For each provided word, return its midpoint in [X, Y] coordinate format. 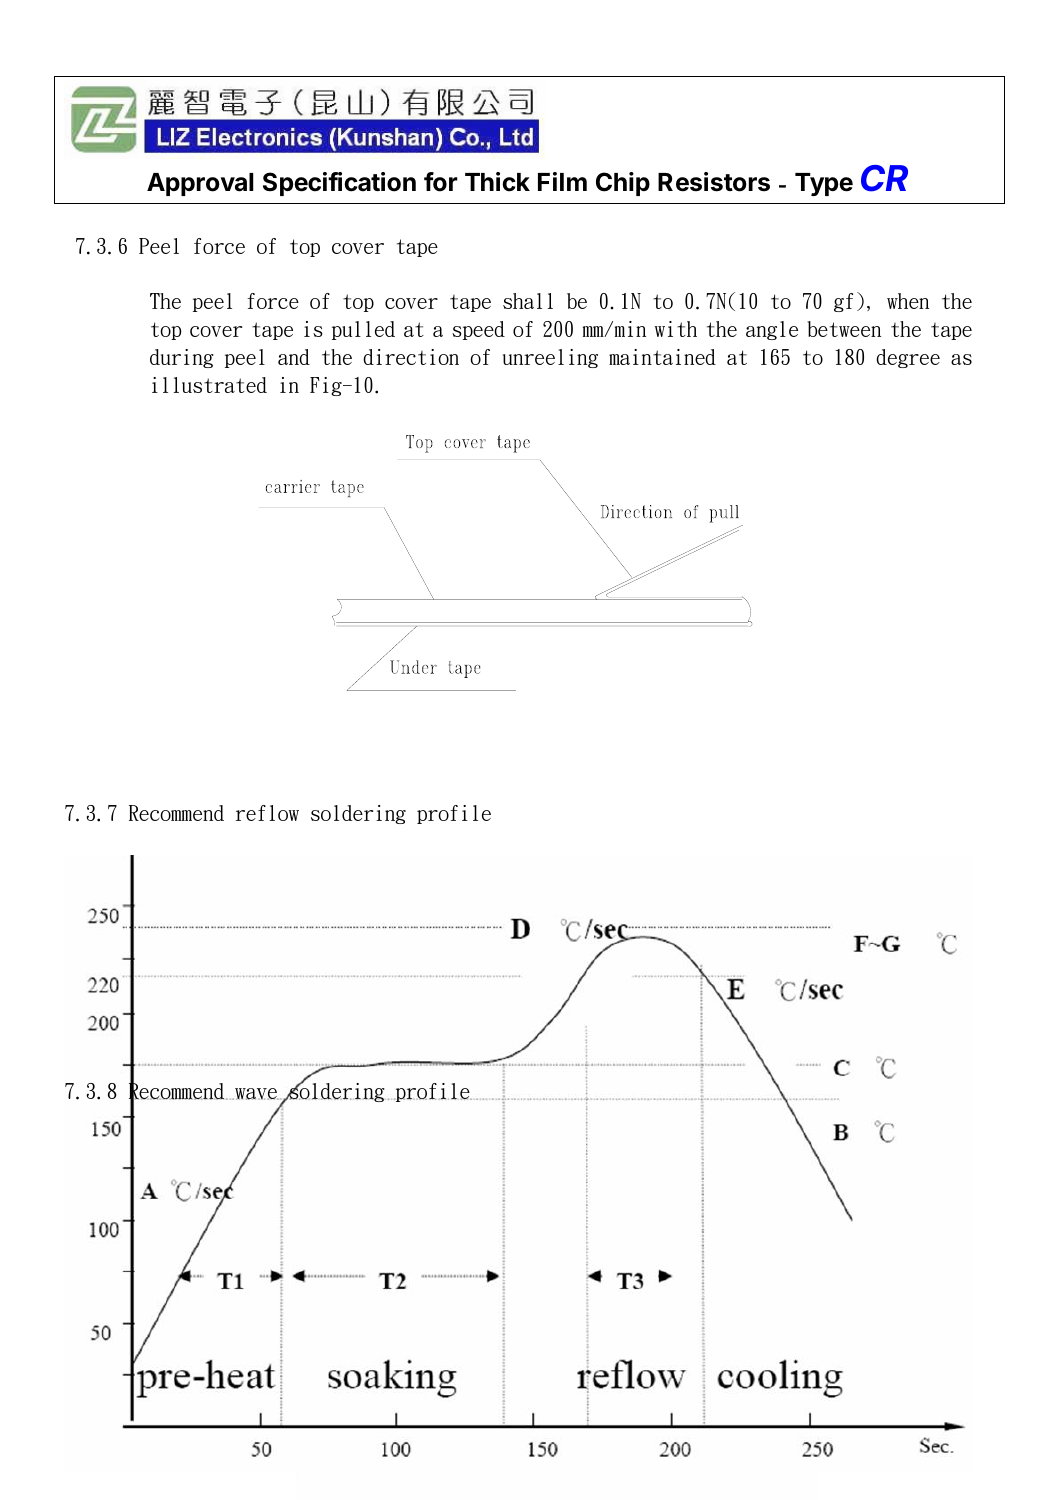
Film [562, 181]
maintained [662, 357]
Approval [200, 184]
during [182, 358]
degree [908, 358]
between [844, 329]
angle [772, 330]
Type [824, 184]
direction [411, 357]
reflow [267, 813]
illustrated [209, 385]
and [294, 357]
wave [256, 1094]
